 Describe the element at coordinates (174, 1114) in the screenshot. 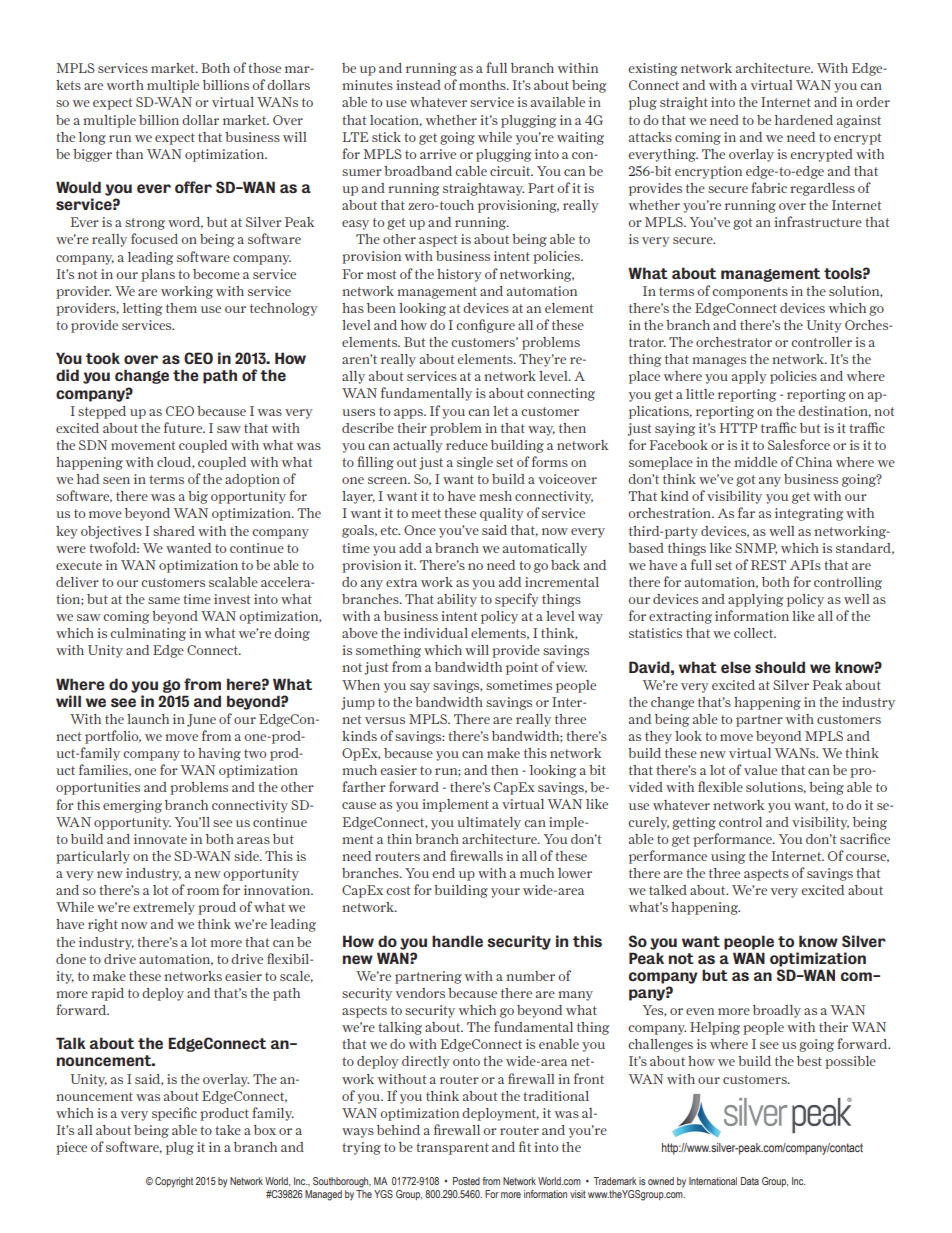

I see `specific` at that location.
